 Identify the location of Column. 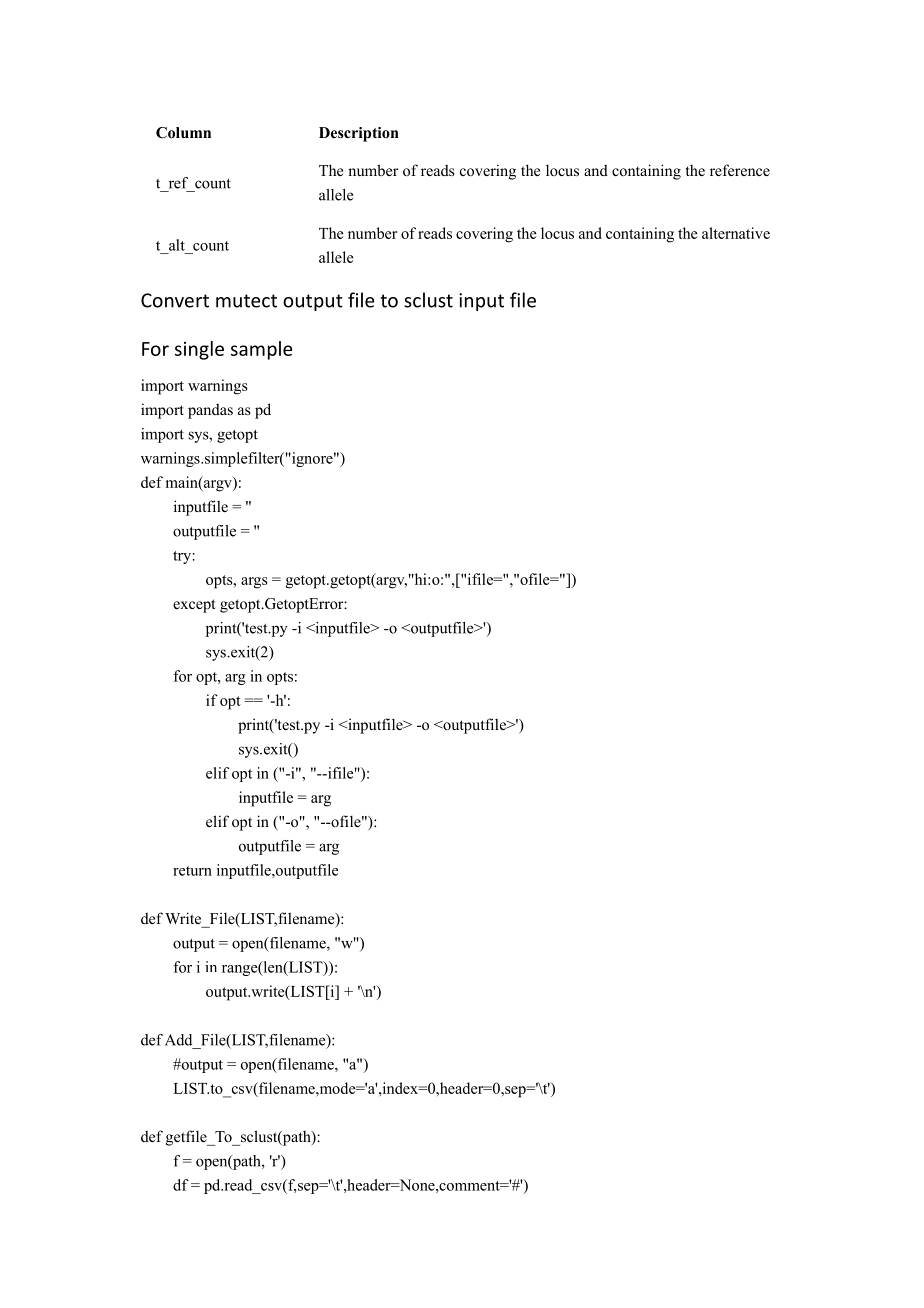
(183, 133).
